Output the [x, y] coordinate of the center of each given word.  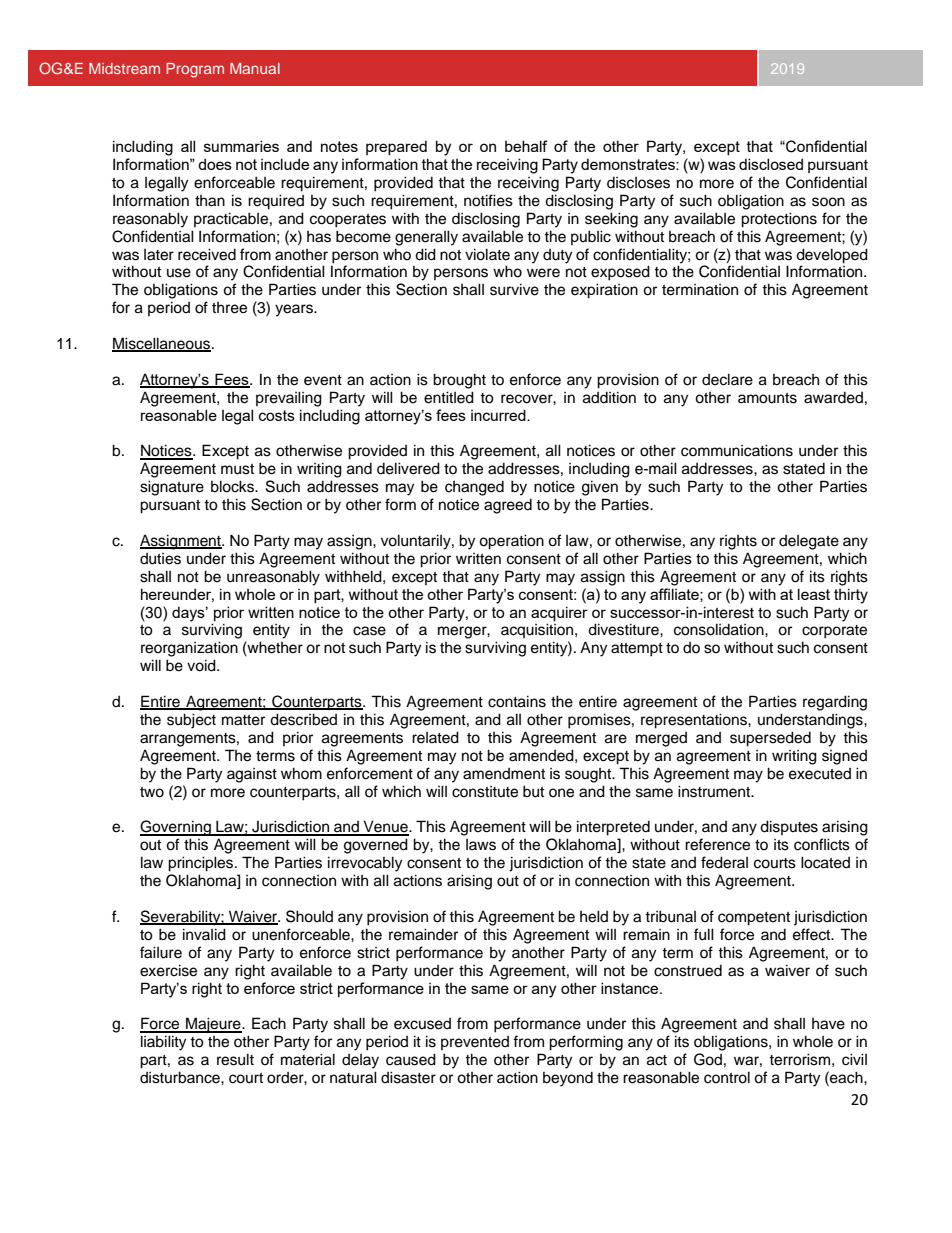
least [814, 594]
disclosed [771, 164]
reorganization [189, 649]
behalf [526, 146]
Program [195, 70]
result [235, 1059]
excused [422, 1024]
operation [511, 542]
